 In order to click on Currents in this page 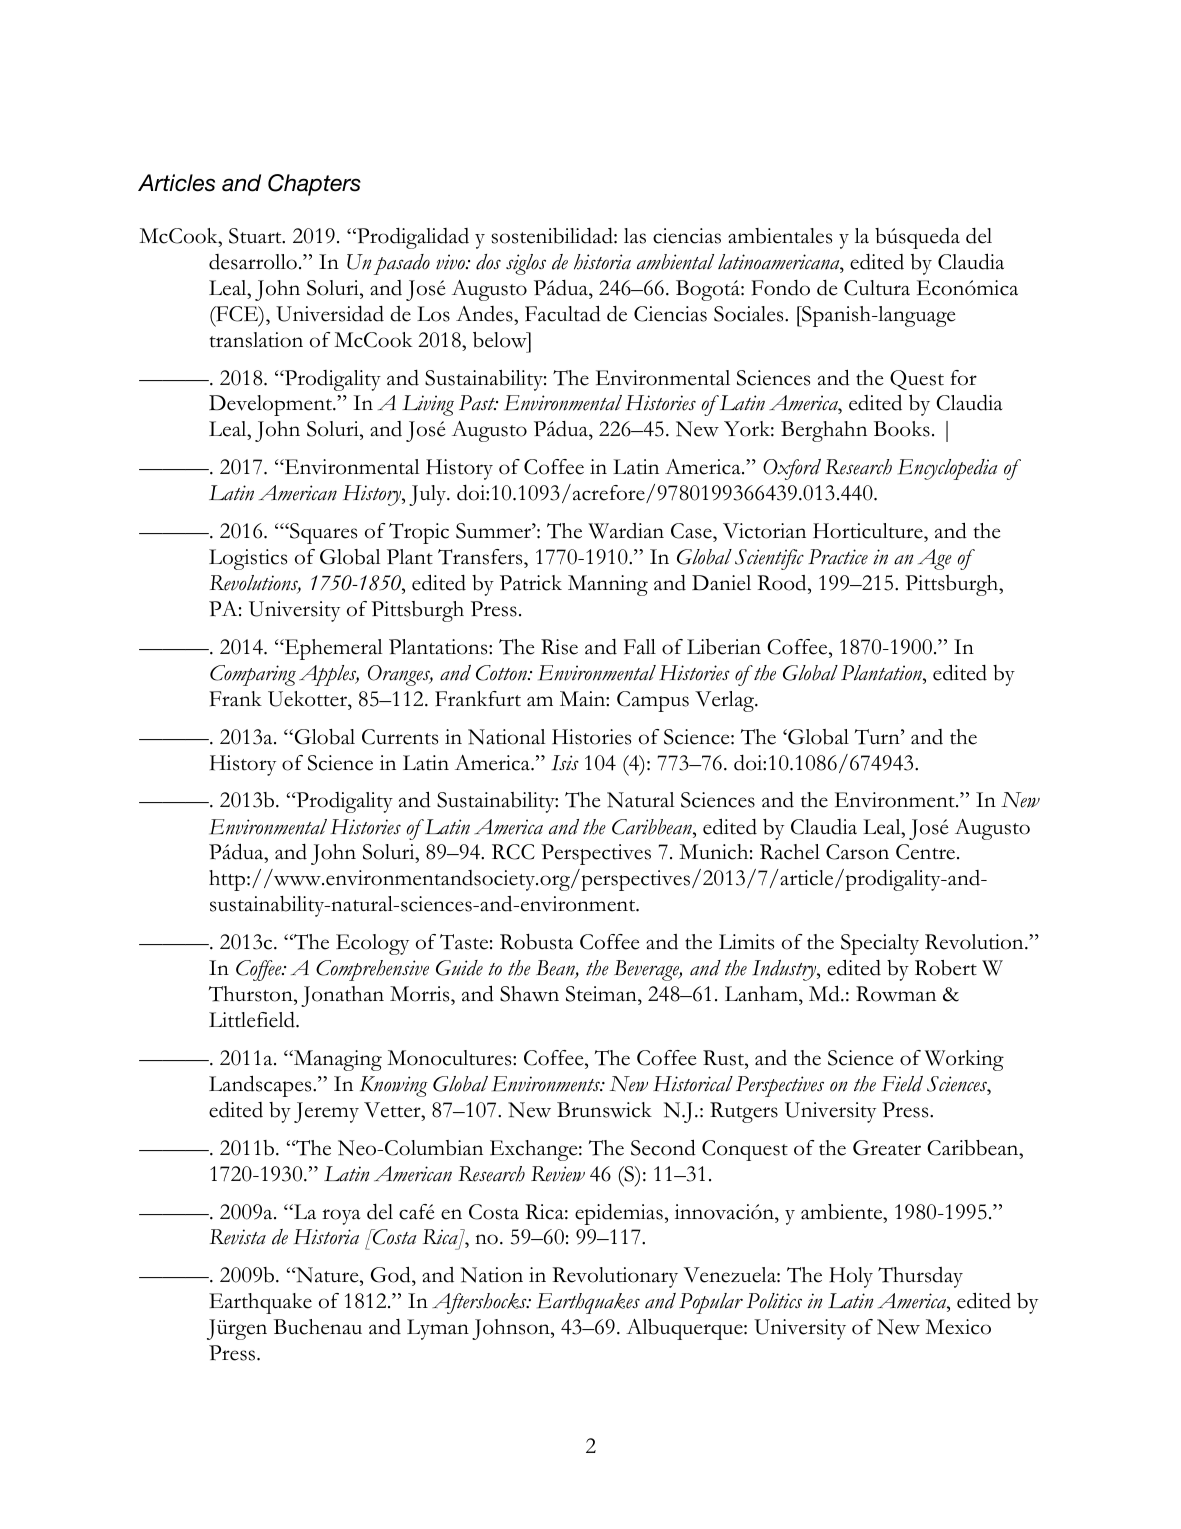, I will do `click(400, 737)`.
